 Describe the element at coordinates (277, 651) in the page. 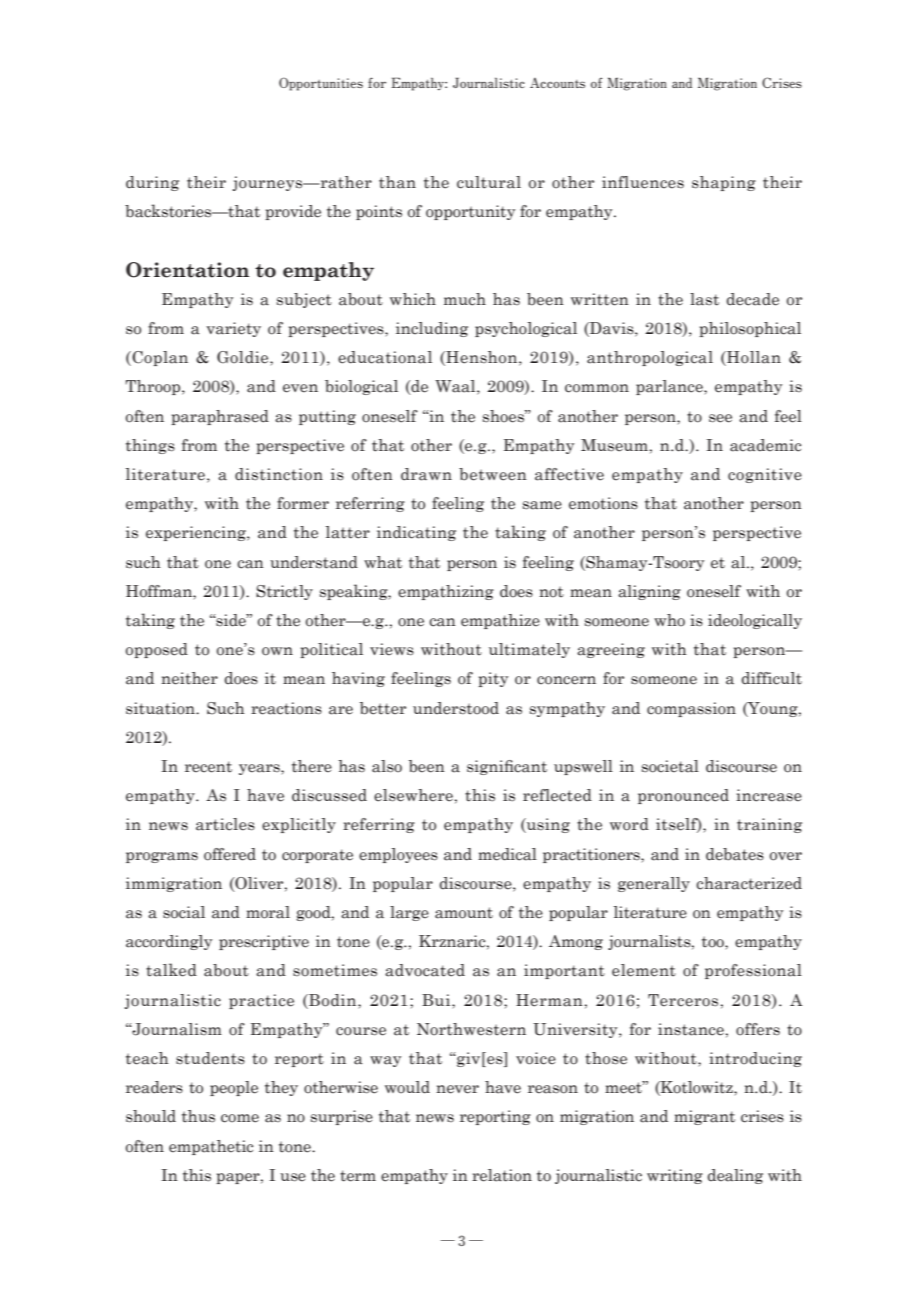

I see `own` at that location.
